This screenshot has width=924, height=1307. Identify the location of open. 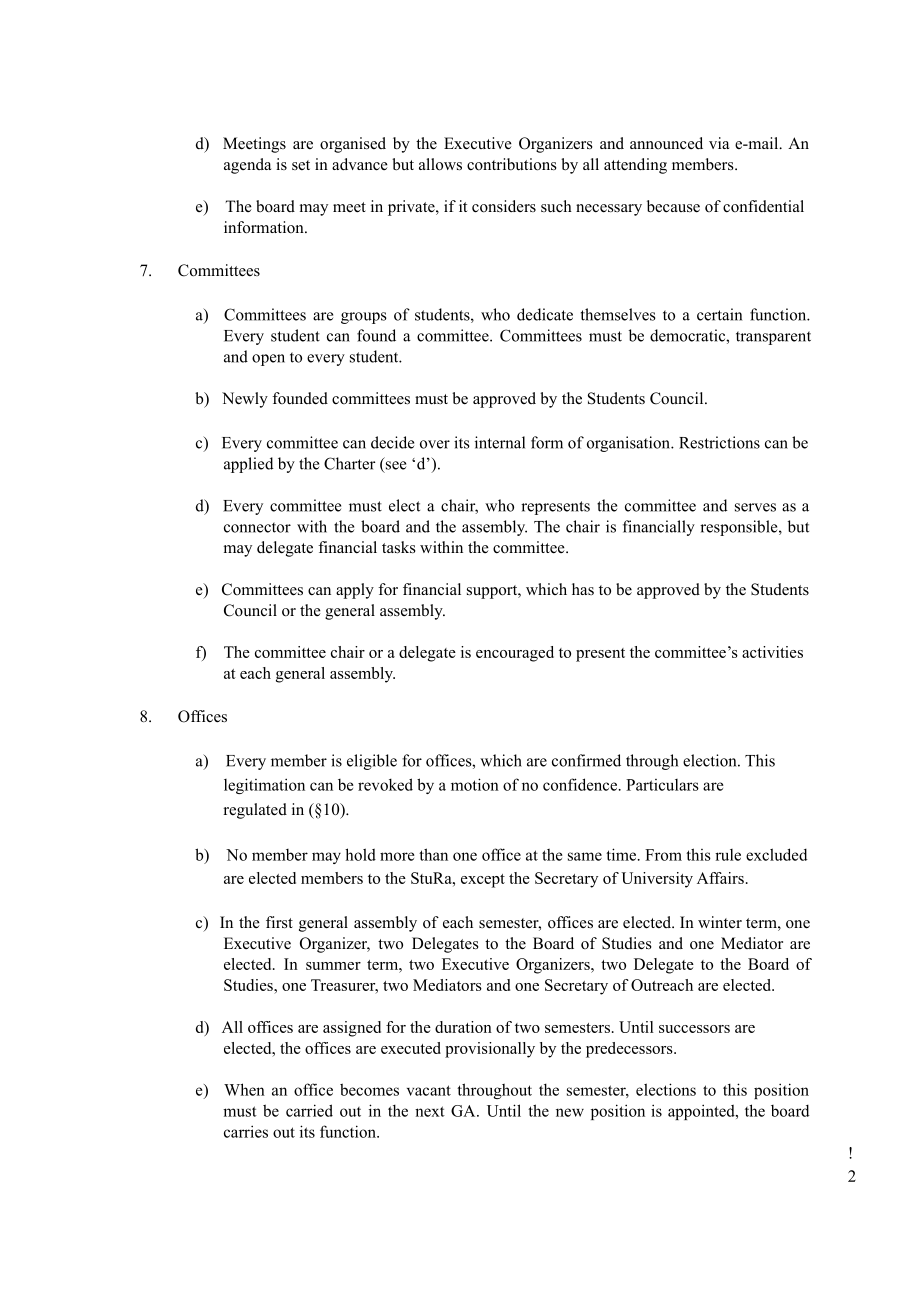
(268, 360).
